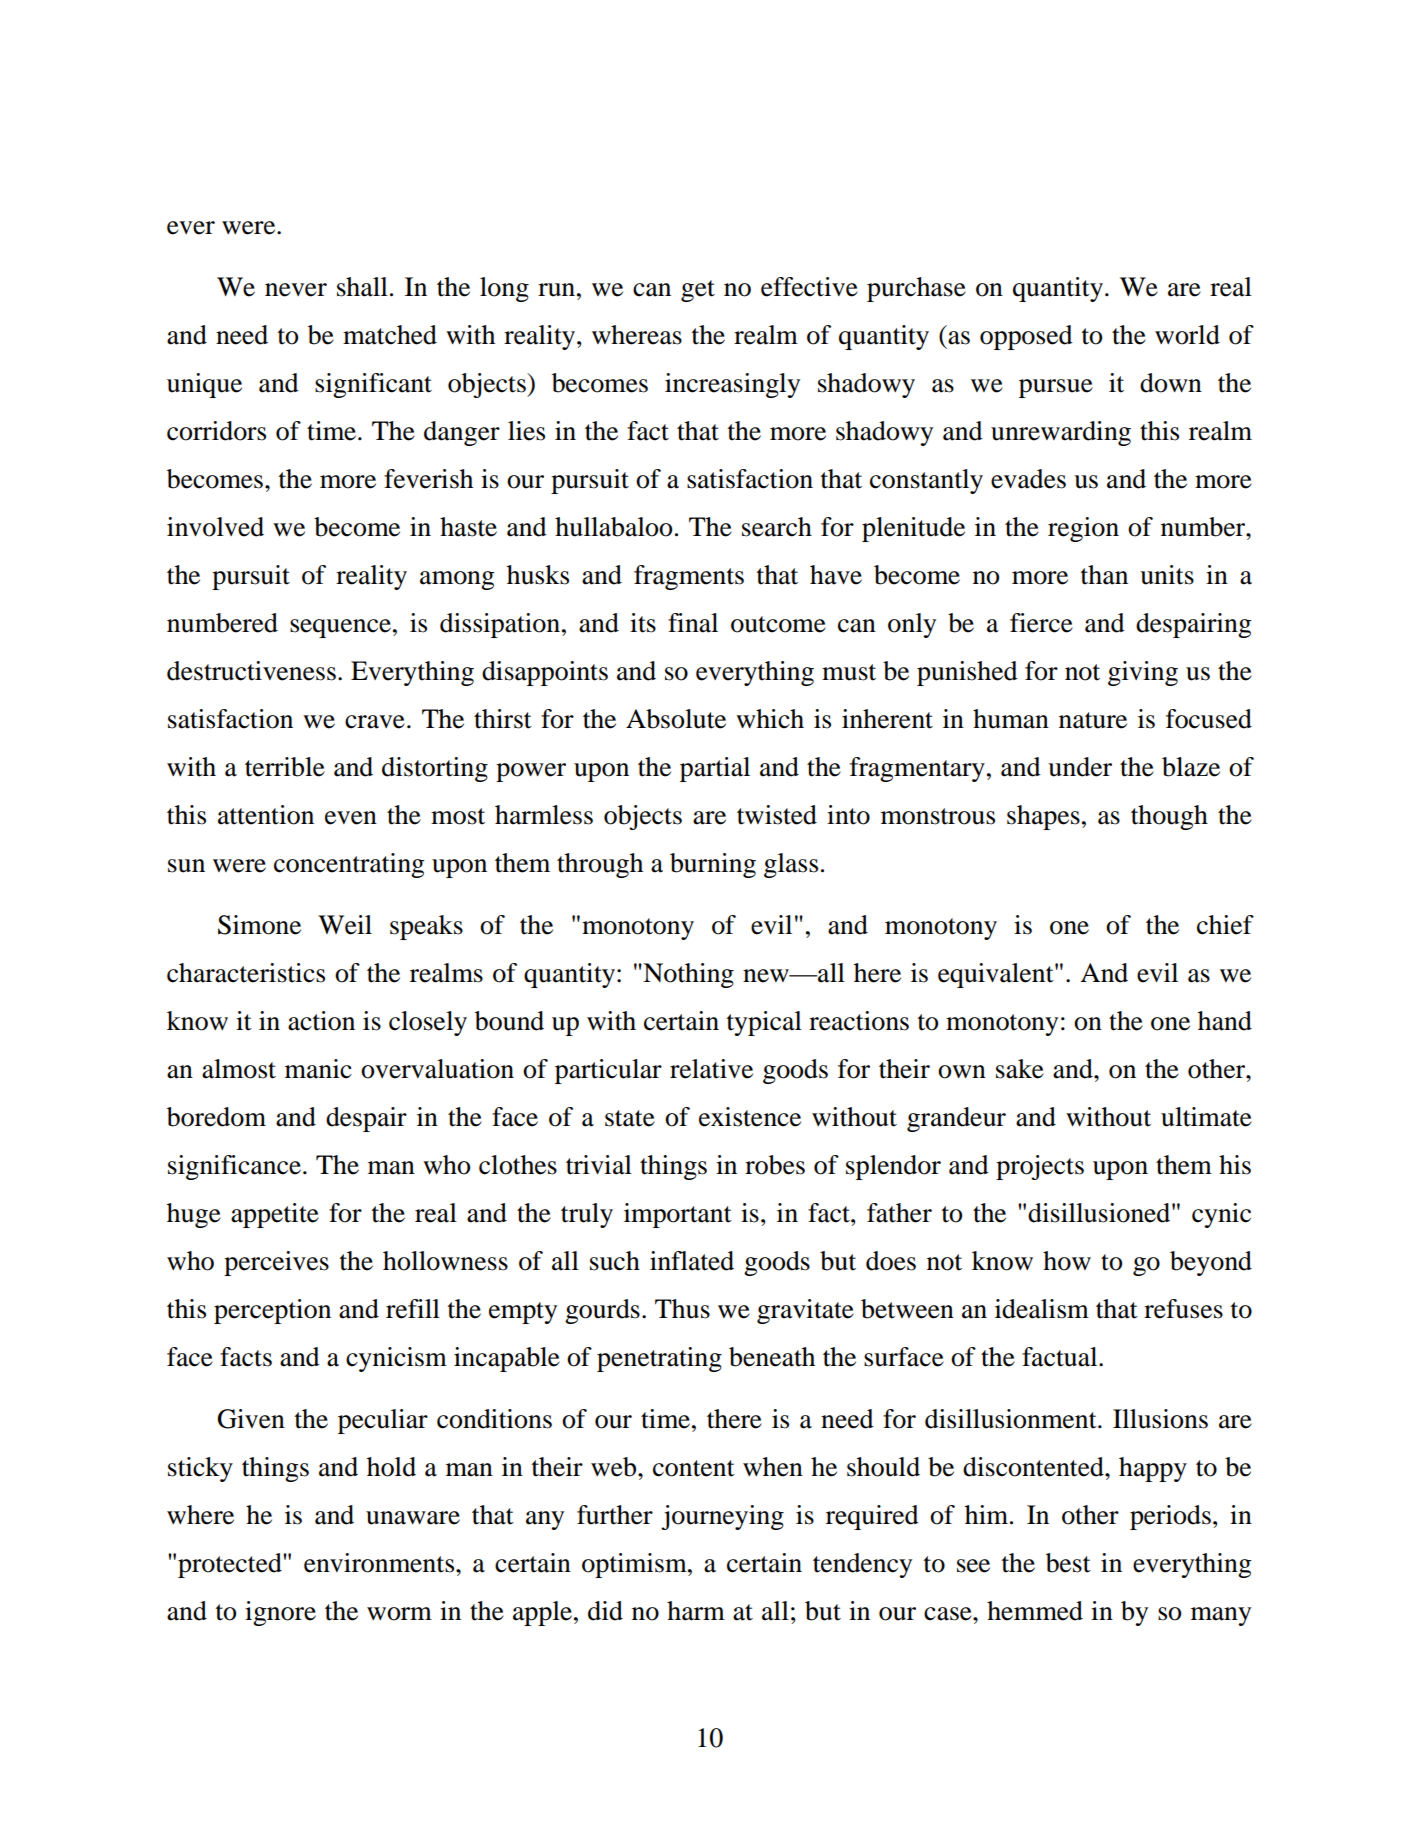  I want to click on opposed, so click(1026, 337).
